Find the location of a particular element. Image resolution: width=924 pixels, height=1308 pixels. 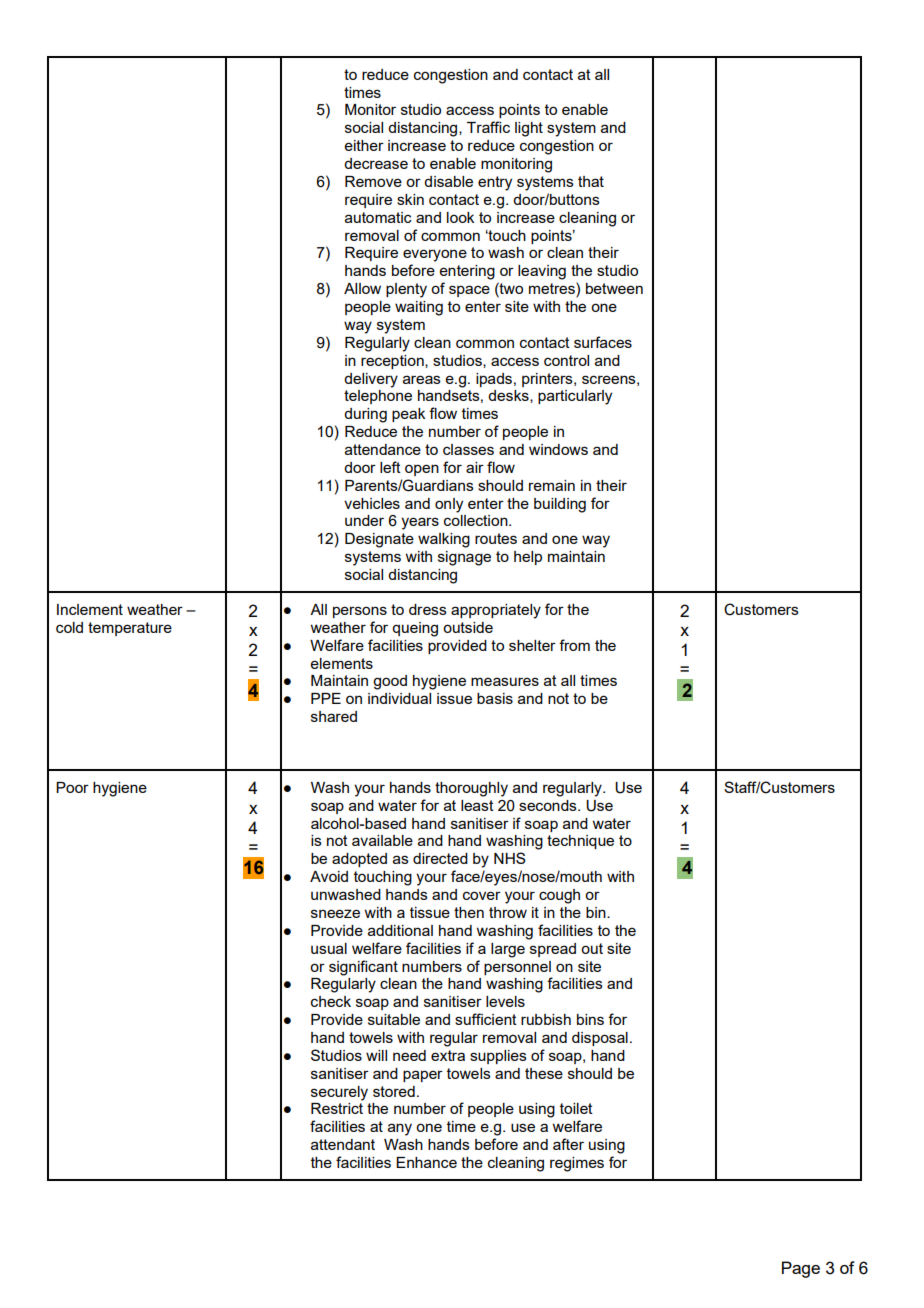

from is located at coordinates (574, 645).
